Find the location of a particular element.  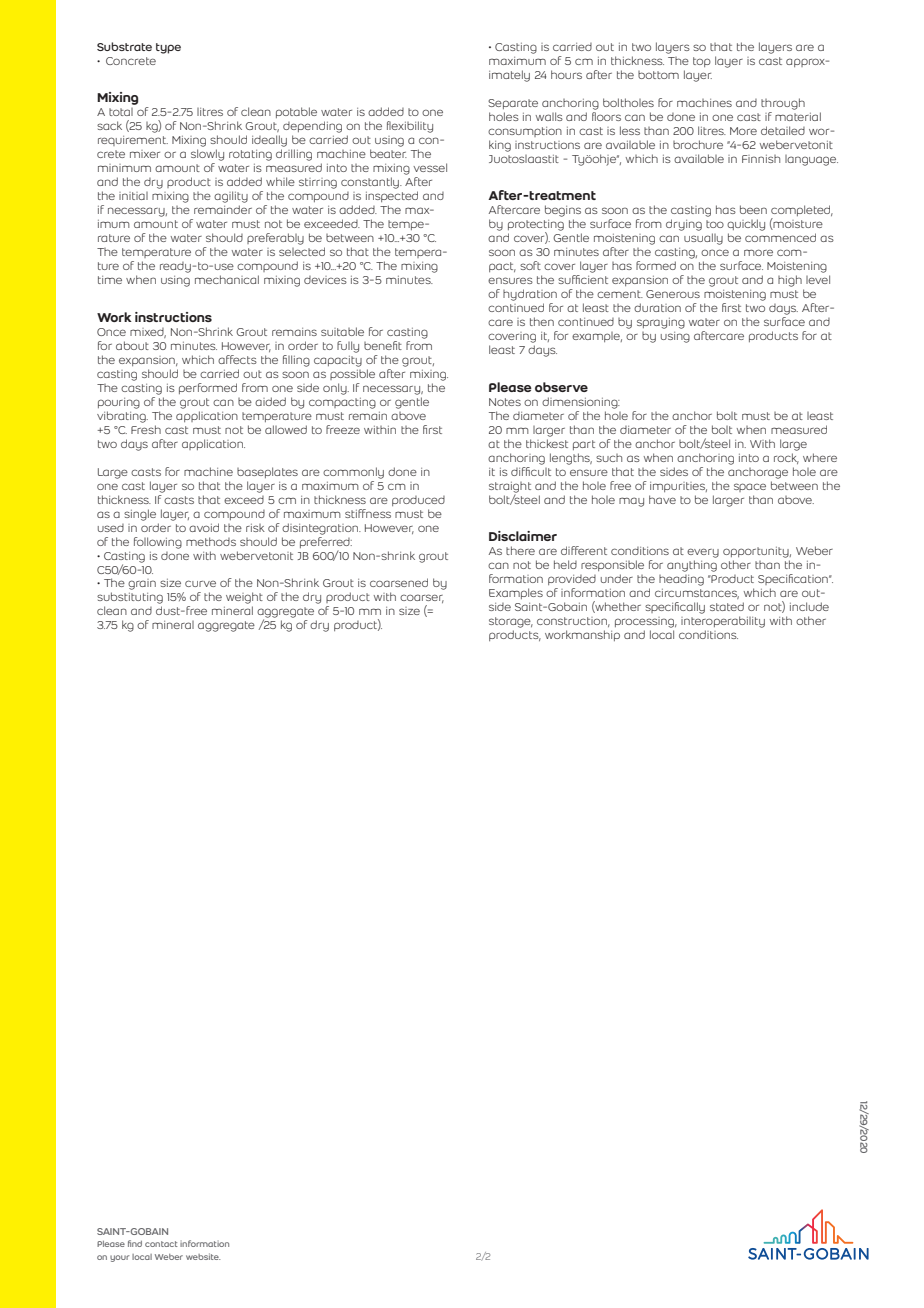

interoperability is located at coordinates (723, 622).
